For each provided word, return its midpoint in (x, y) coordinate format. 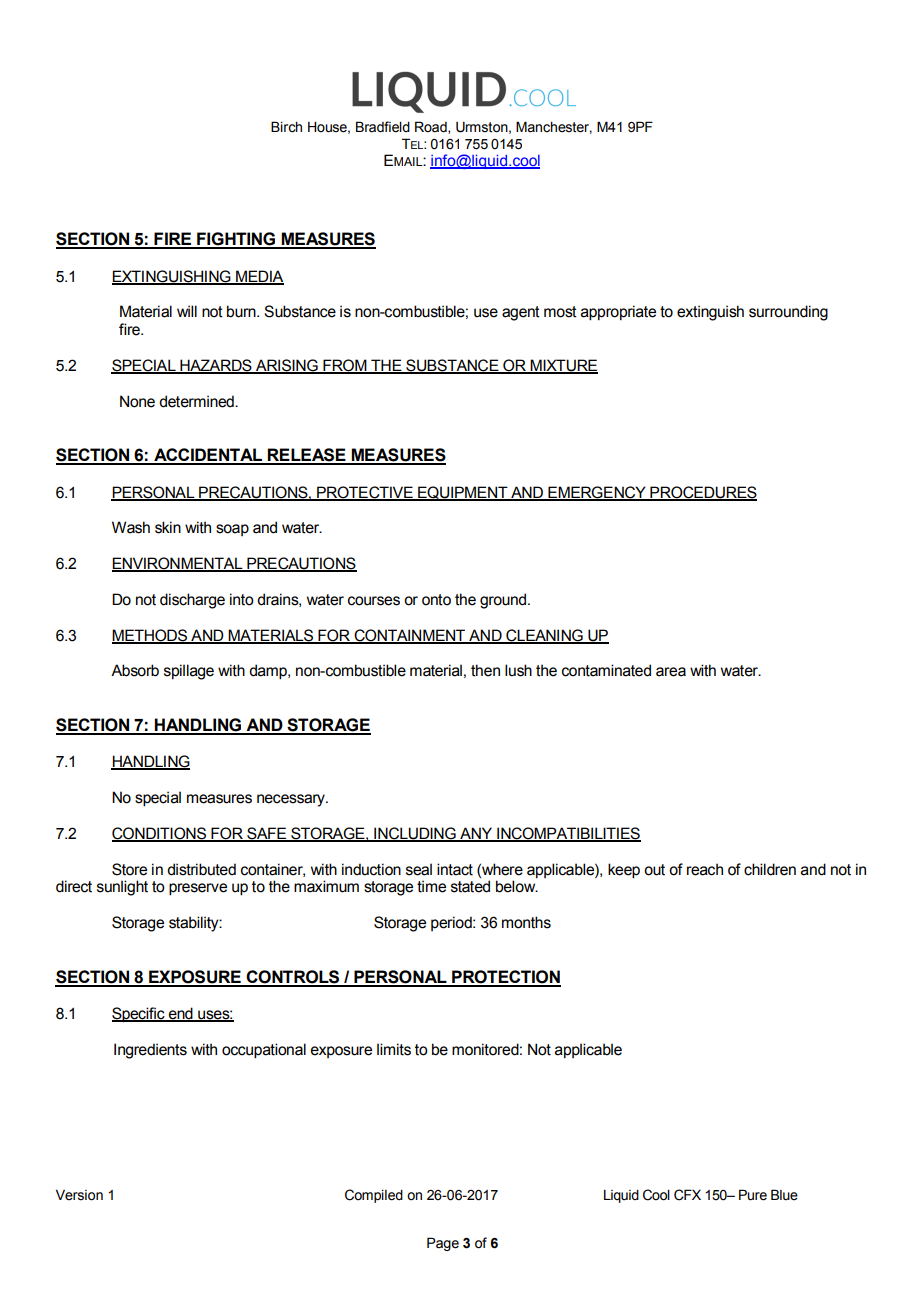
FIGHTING (236, 240)
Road (432, 127)
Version (79, 1195)
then (485, 670)
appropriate (618, 313)
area (671, 672)
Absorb (135, 670)
